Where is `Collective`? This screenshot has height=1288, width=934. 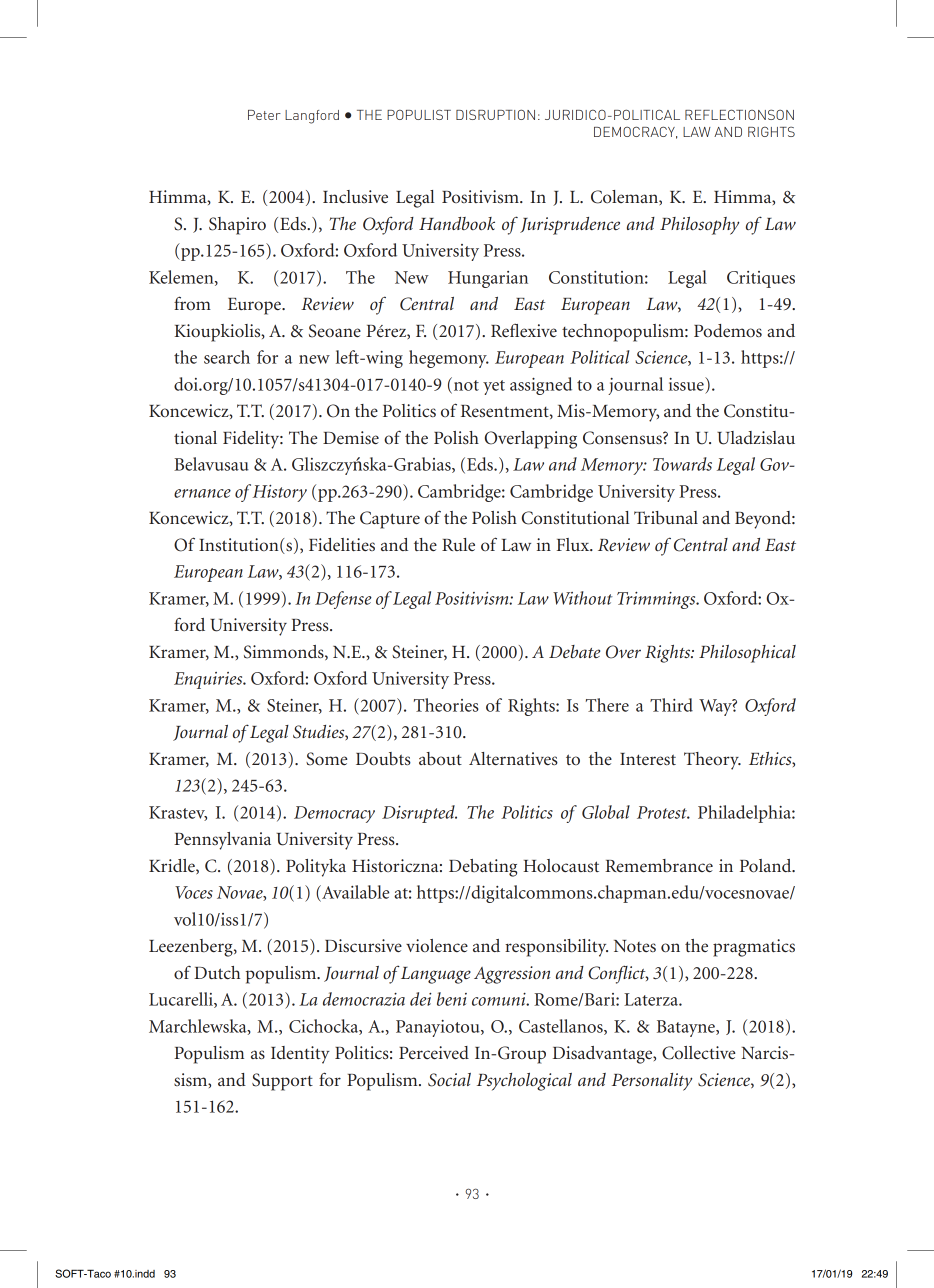
Collective is located at coordinates (698, 1053).
